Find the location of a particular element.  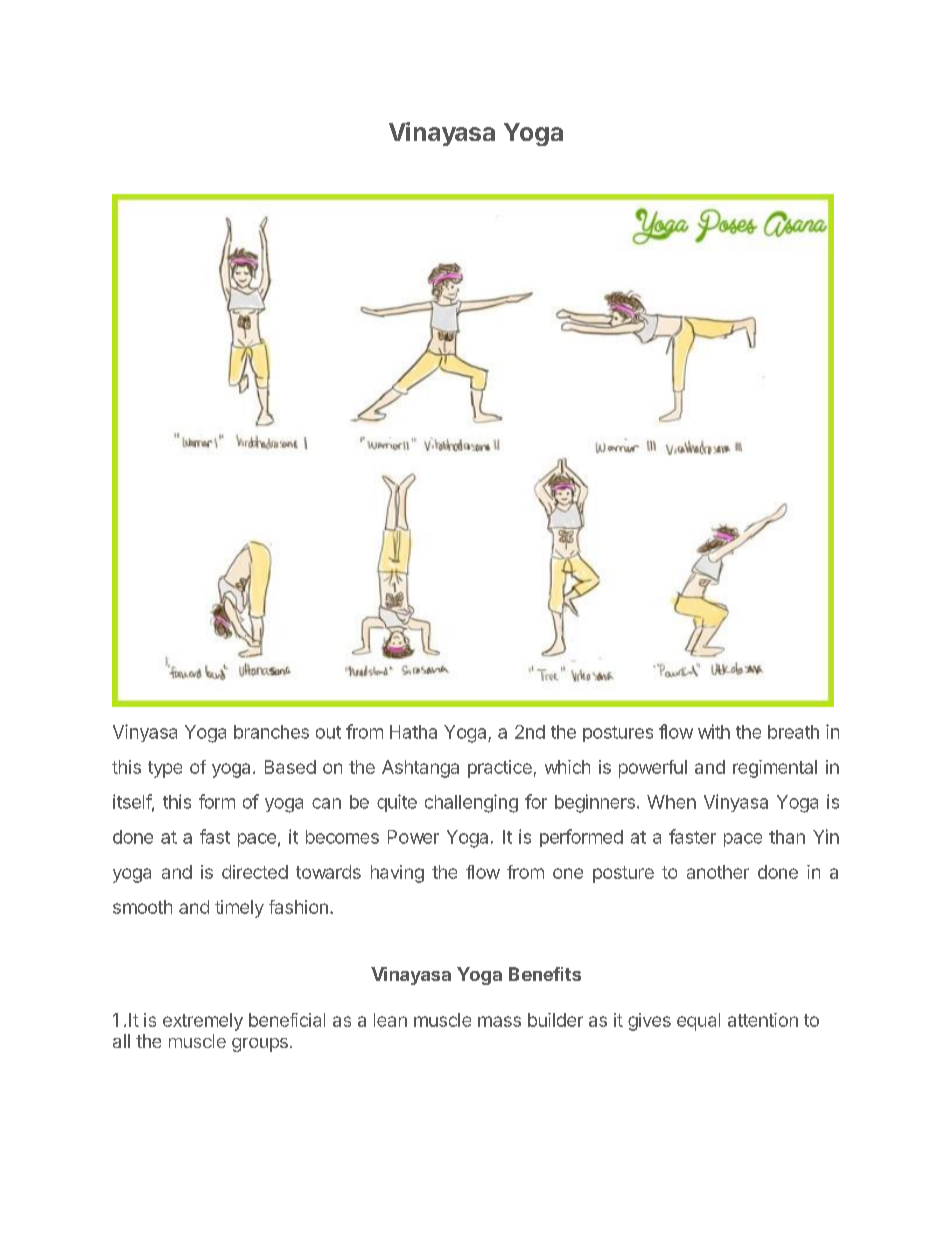

groups is located at coordinates (260, 1045).
